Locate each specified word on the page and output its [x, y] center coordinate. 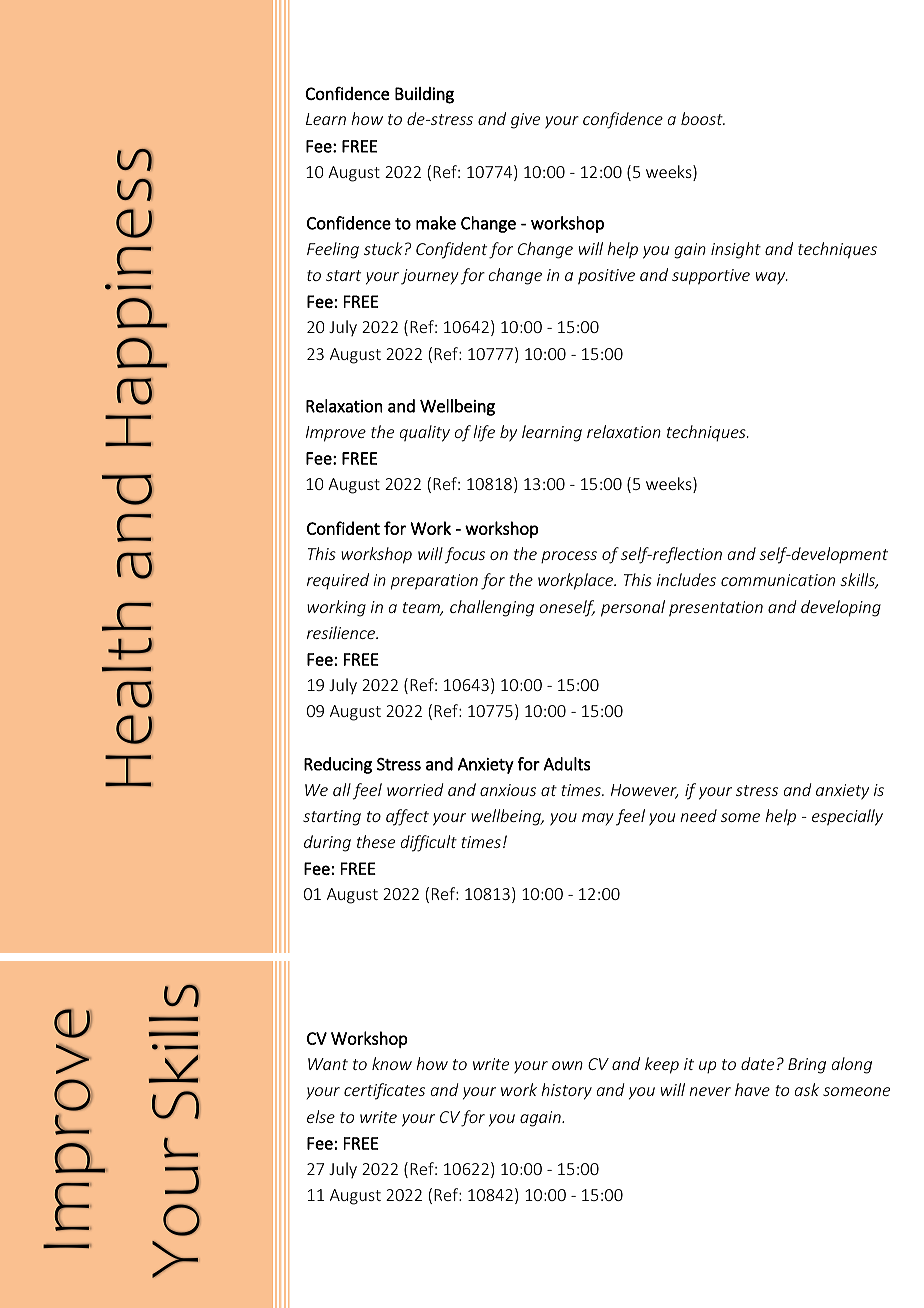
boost [703, 118]
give [525, 121]
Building [424, 95]
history [566, 1091]
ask [807, 1089]
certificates [384, 1091]
